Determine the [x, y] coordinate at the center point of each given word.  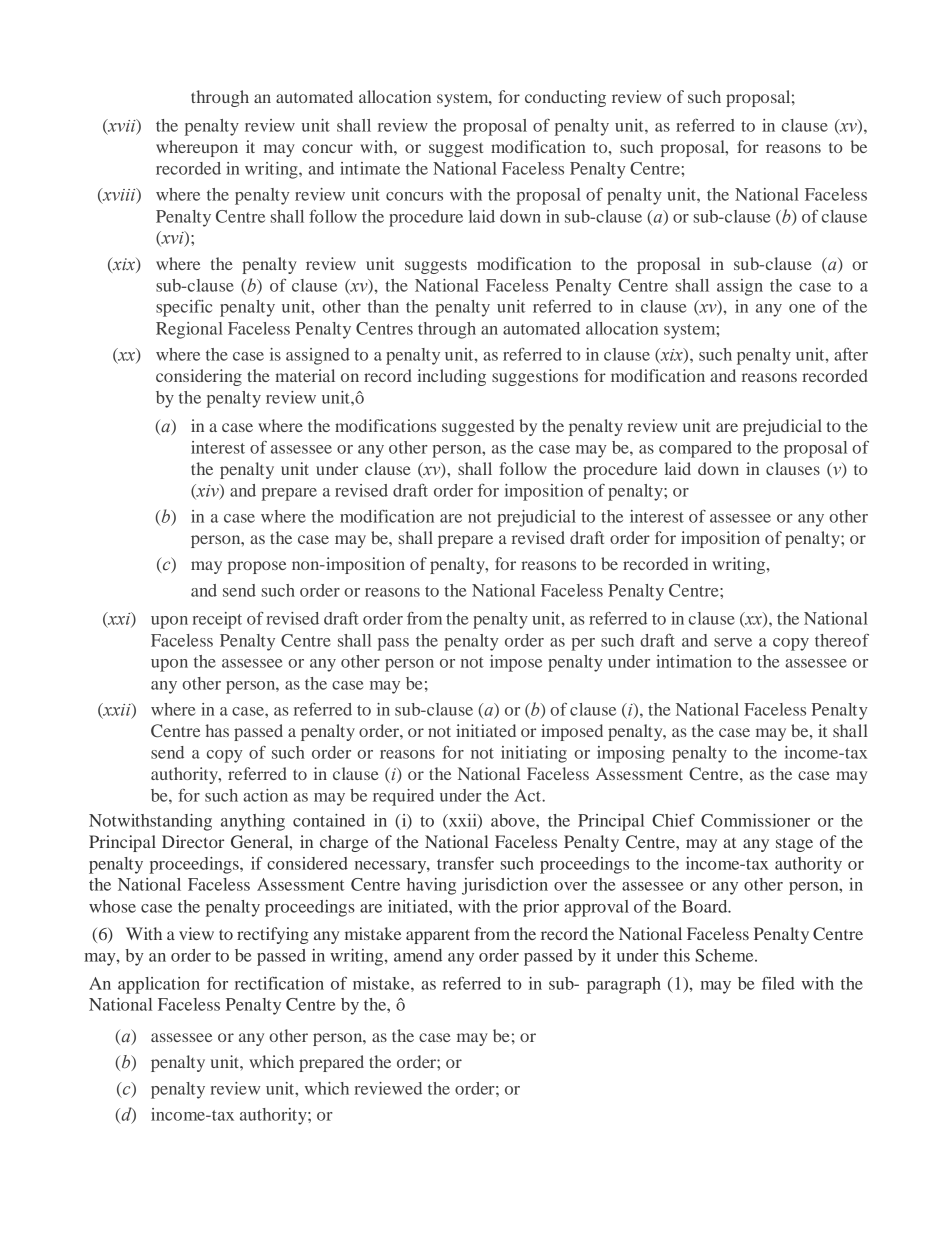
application [159, 985]
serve [733, 642]
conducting [565, 98]
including [451, 377]
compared [695, 449]
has [217, 730]
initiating [534, 754]
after [851, 354]
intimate [370, 168]
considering [199, 377]
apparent [438, 936]
